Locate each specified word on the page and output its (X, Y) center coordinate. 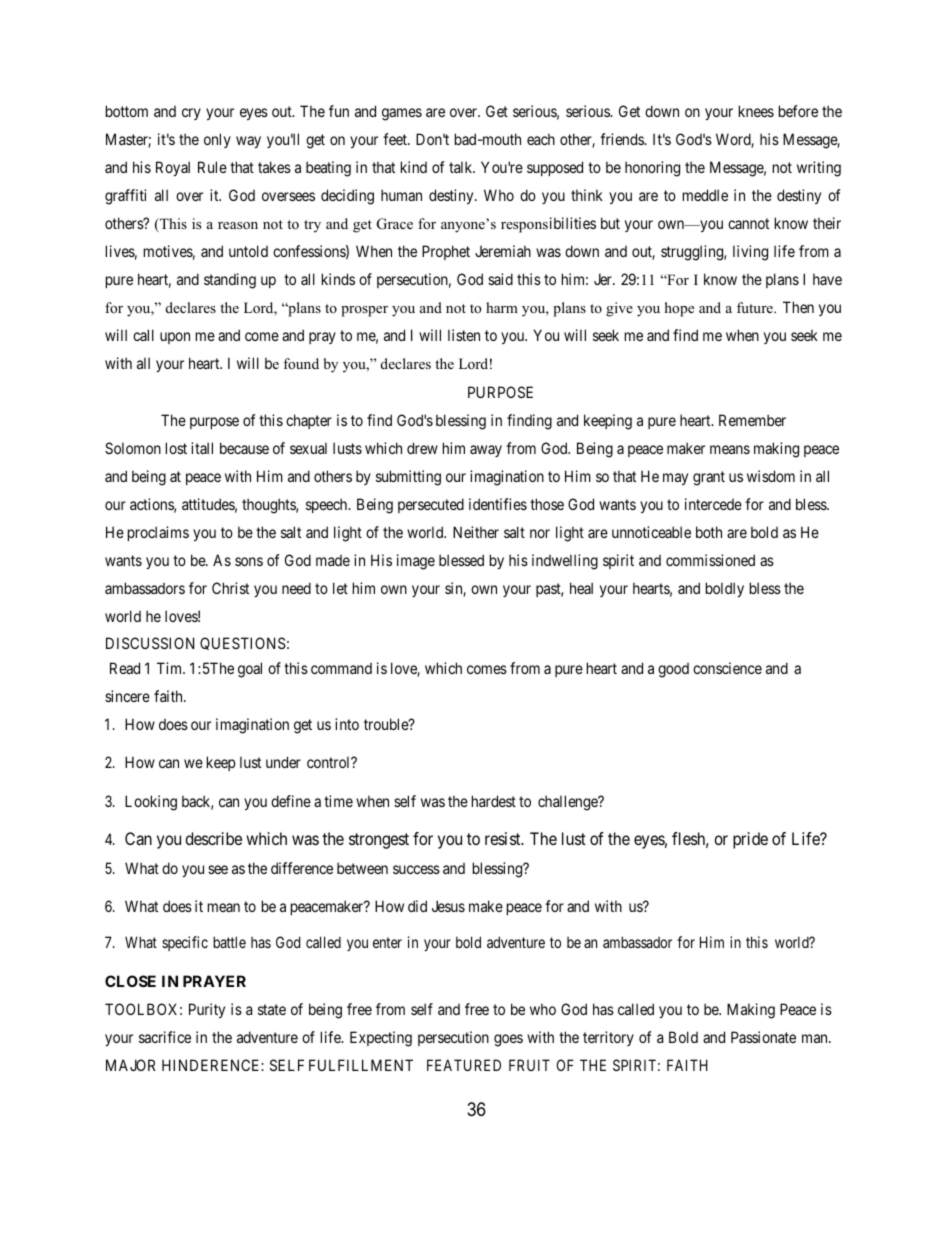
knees (756, 111)
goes (508, 1040)
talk (462, 167)
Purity (207, 1010)
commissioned (710, 560)
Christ (230, 588)
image (416, 562)
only (217, 140)
